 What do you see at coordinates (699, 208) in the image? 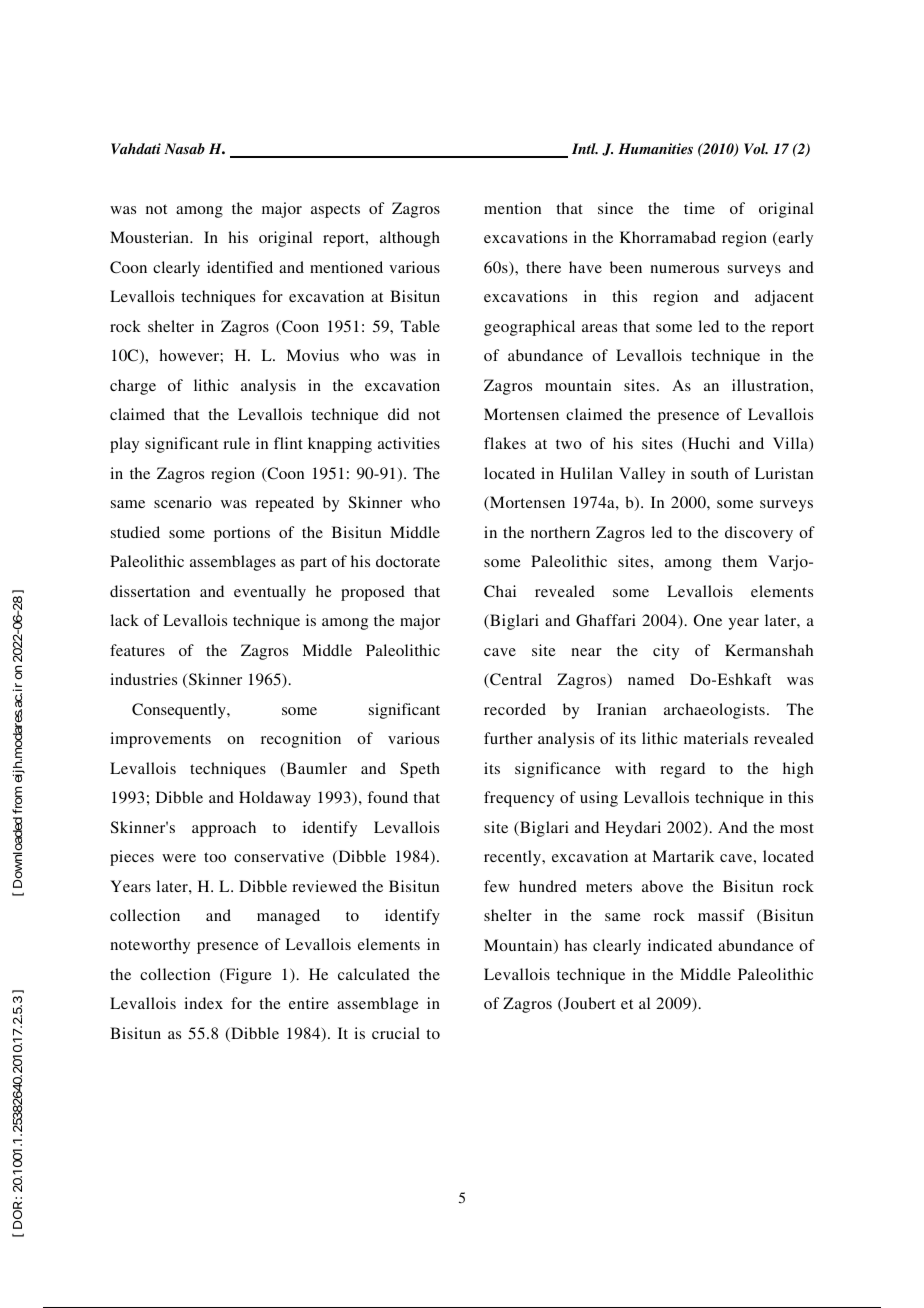
I see `time` at bounding box center [699, 208].
